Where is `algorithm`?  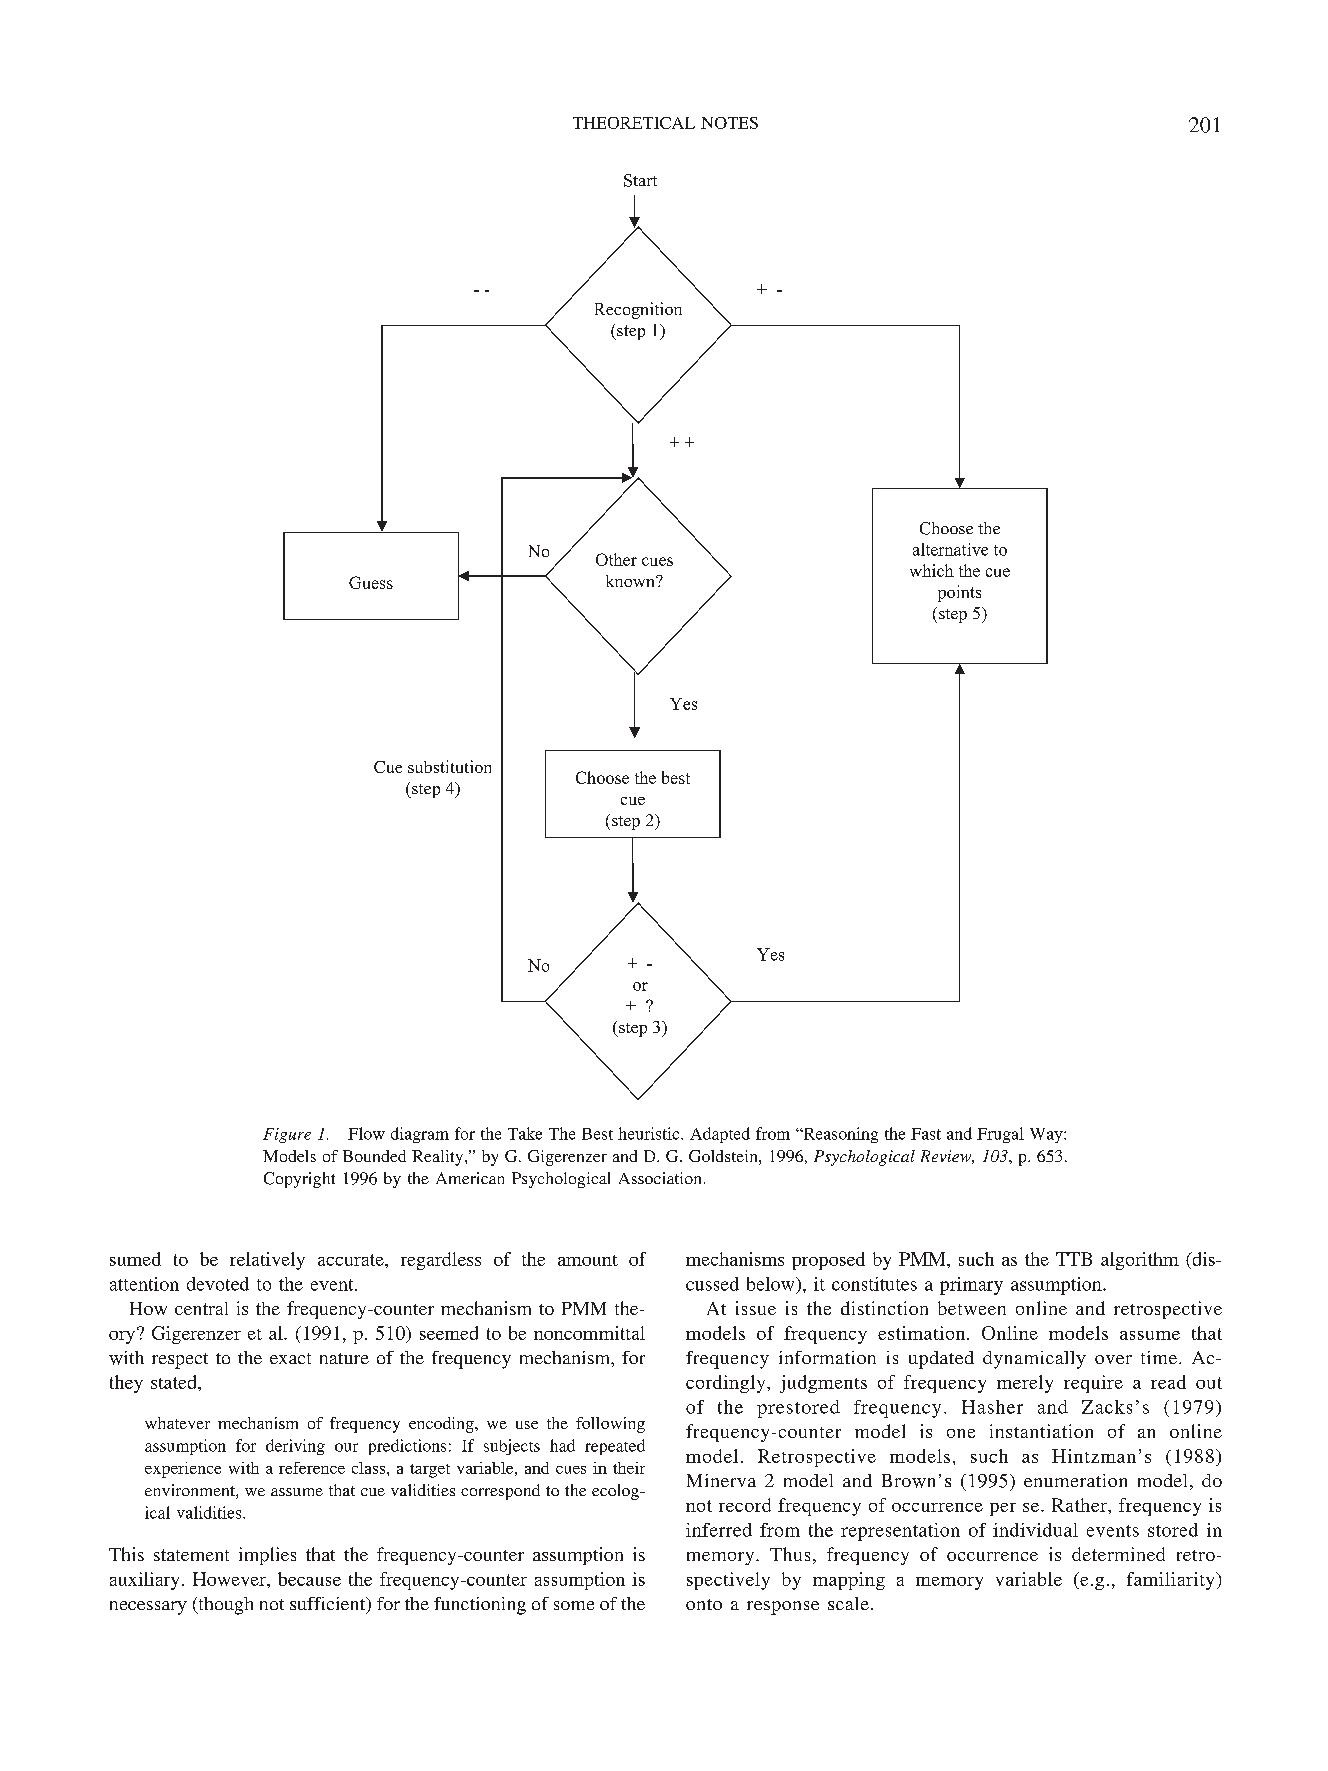
algorithm is located at coordinates (1140, 1261).
